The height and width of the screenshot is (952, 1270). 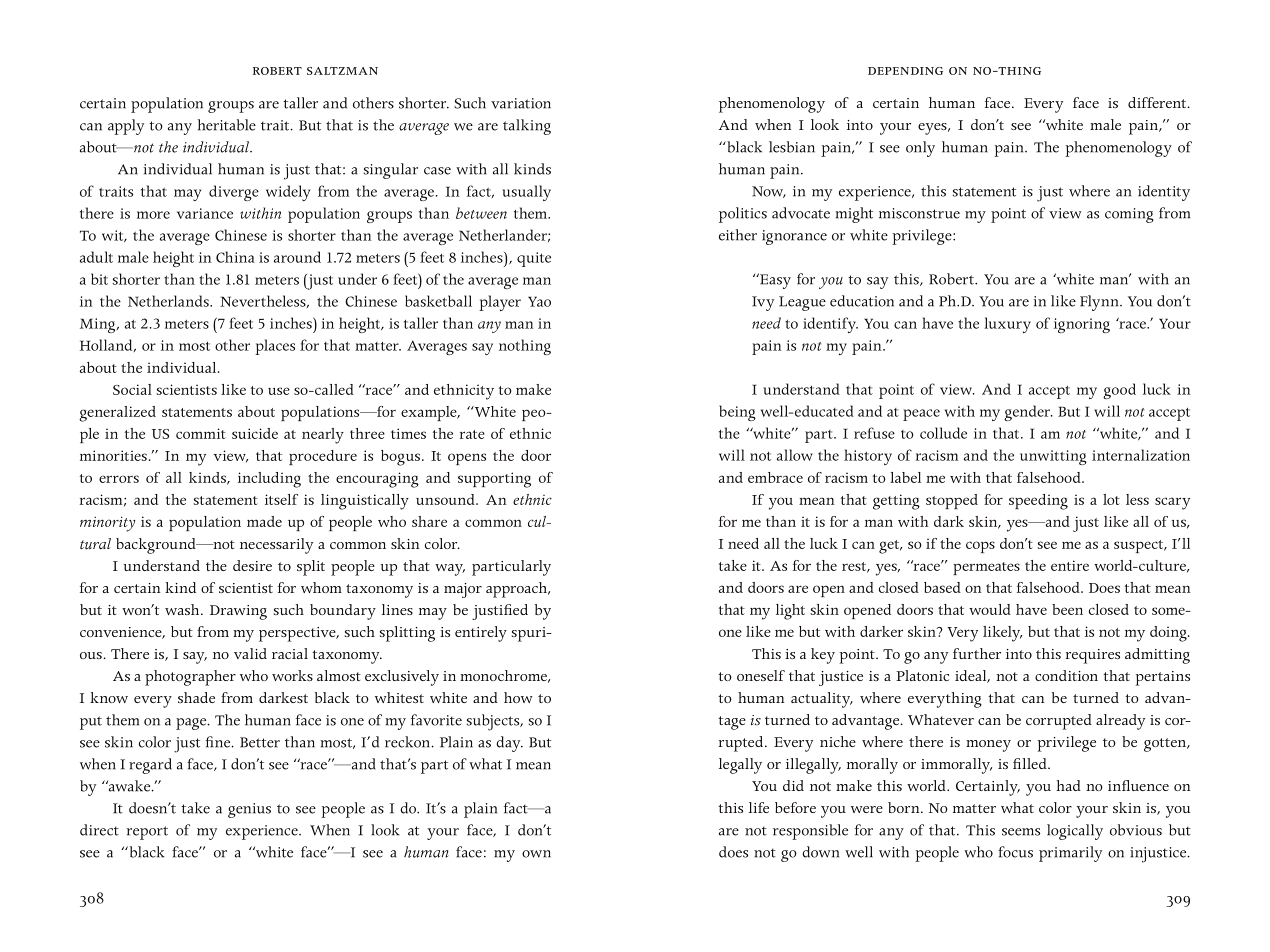 I want to click on life, so click(x=759, y=807).
